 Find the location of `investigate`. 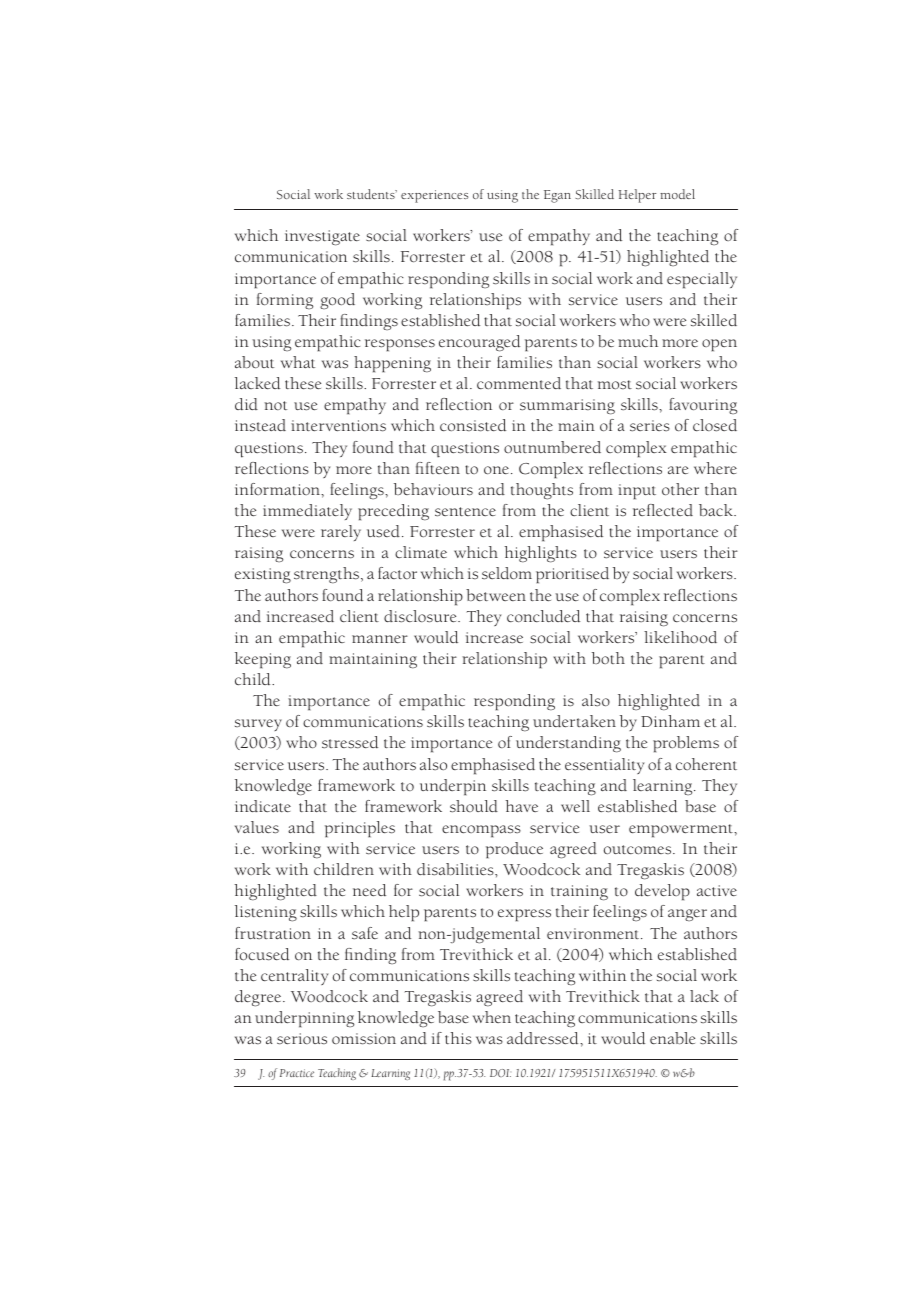

investigate is located at coordinates (322, 238).
